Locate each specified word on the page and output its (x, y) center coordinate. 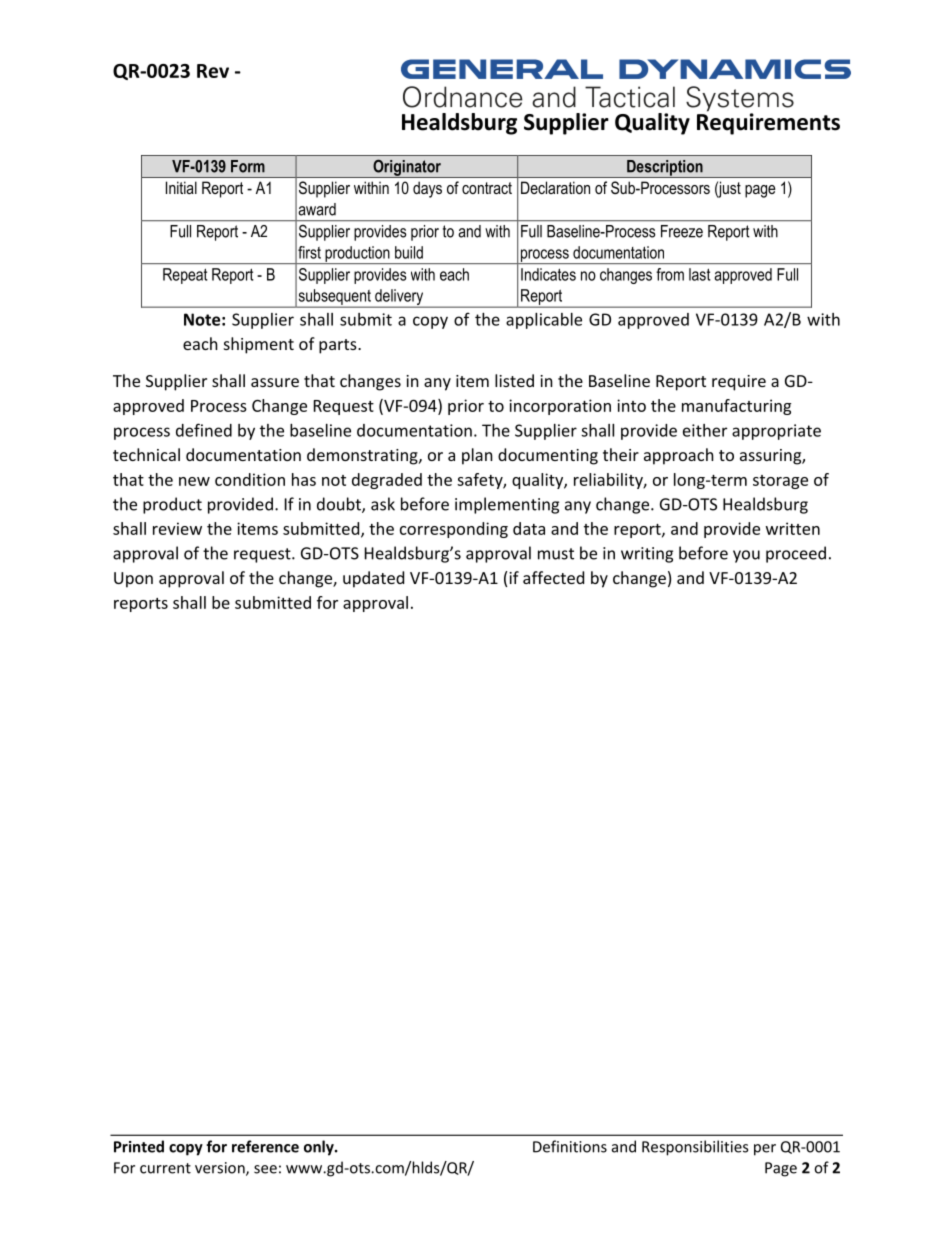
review (177, 528)
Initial (181, 187)
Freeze (682, 231)
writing (647, 555)
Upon (133, 580)
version (221, 1169)
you (746, 556)
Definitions (570, 1146)
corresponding (454, 530)
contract (487, 188)
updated (373, 579)
